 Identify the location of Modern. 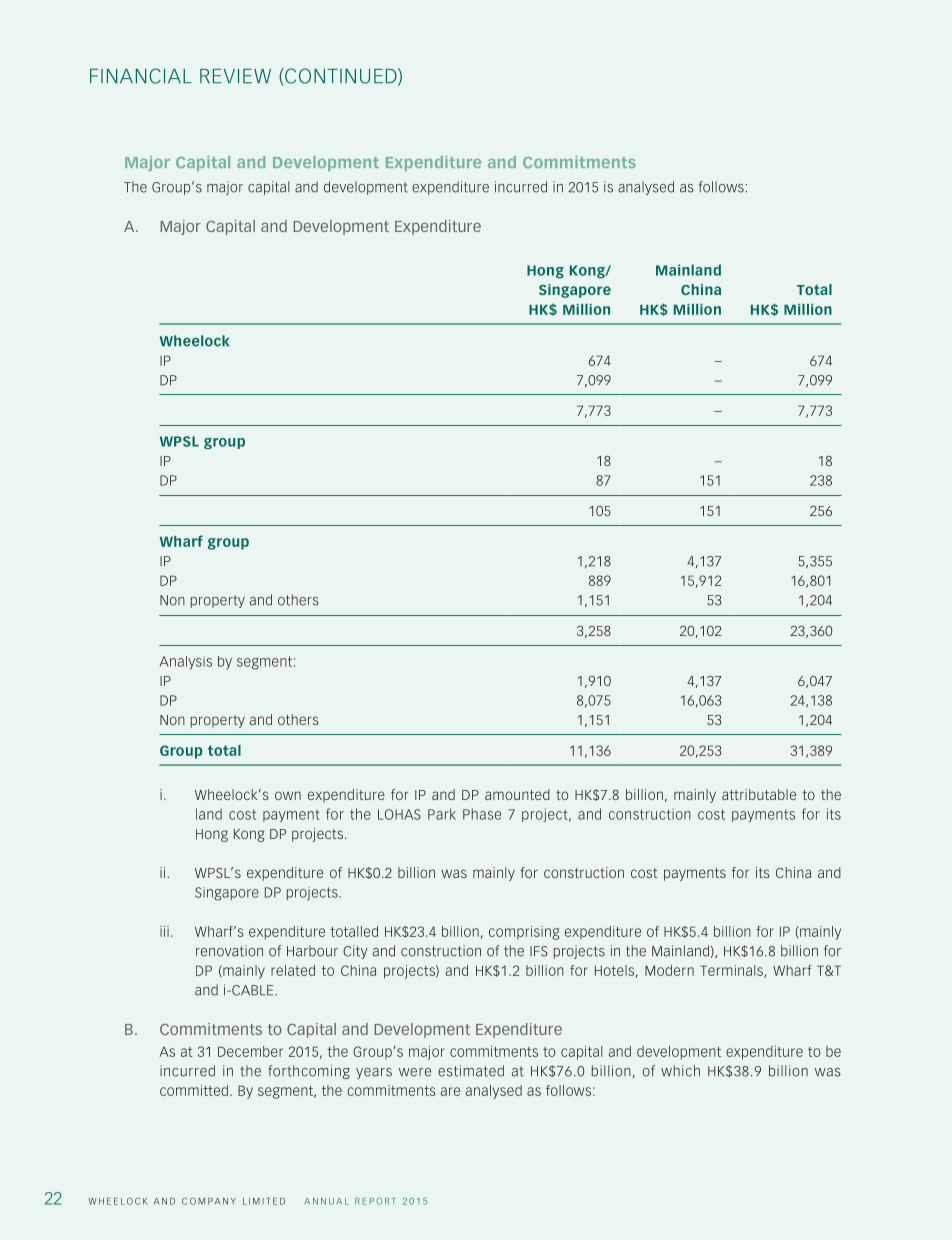
(669, 970).
